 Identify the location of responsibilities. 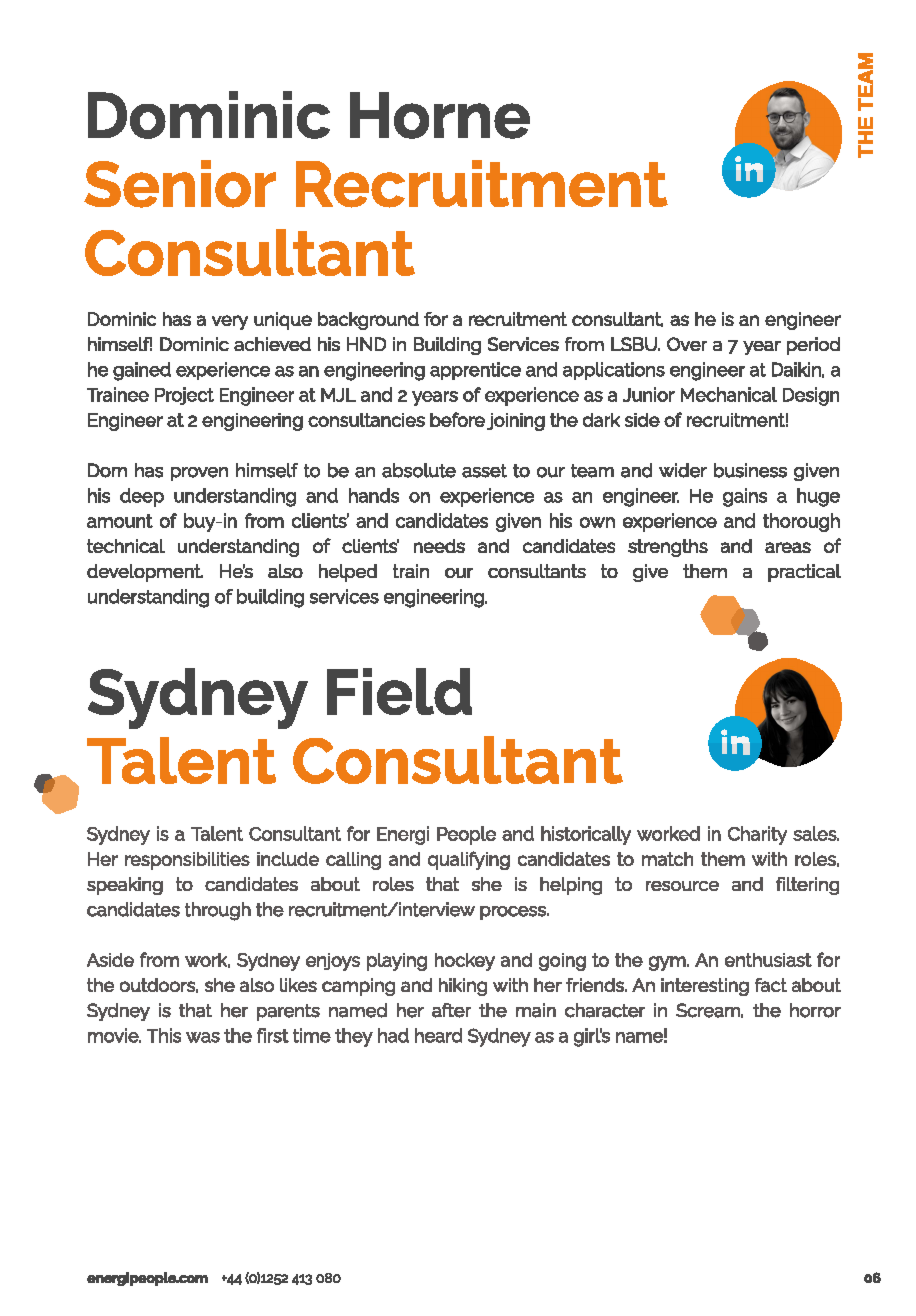
(187, 861).
